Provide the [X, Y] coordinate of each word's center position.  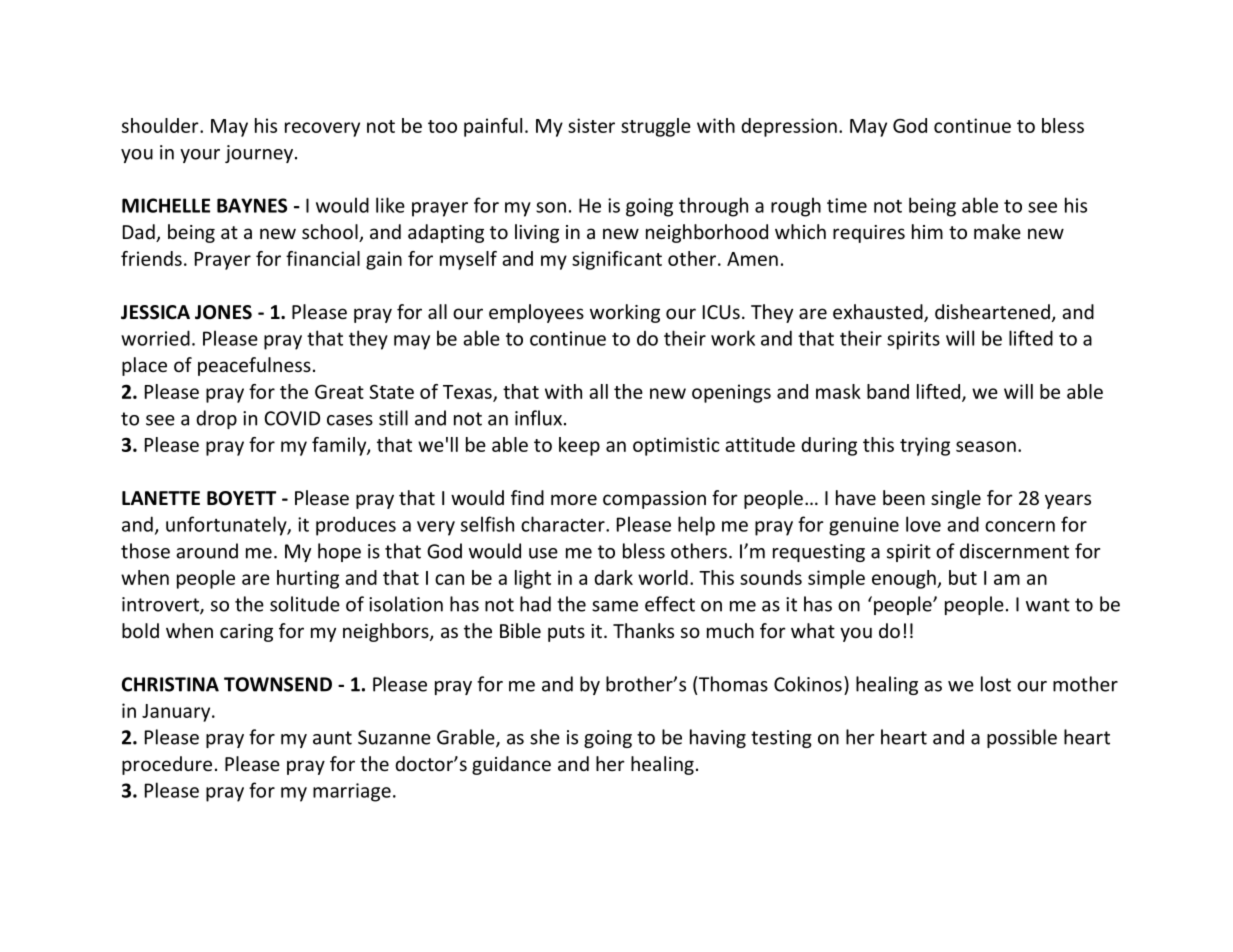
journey [260, 154]
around [207, 551]
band [888, 391]
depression [789, 127]
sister [591, 125]
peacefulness [254, 366]
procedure [167, 765]
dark [613, 577]
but [963, 577]
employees [536, 313]
